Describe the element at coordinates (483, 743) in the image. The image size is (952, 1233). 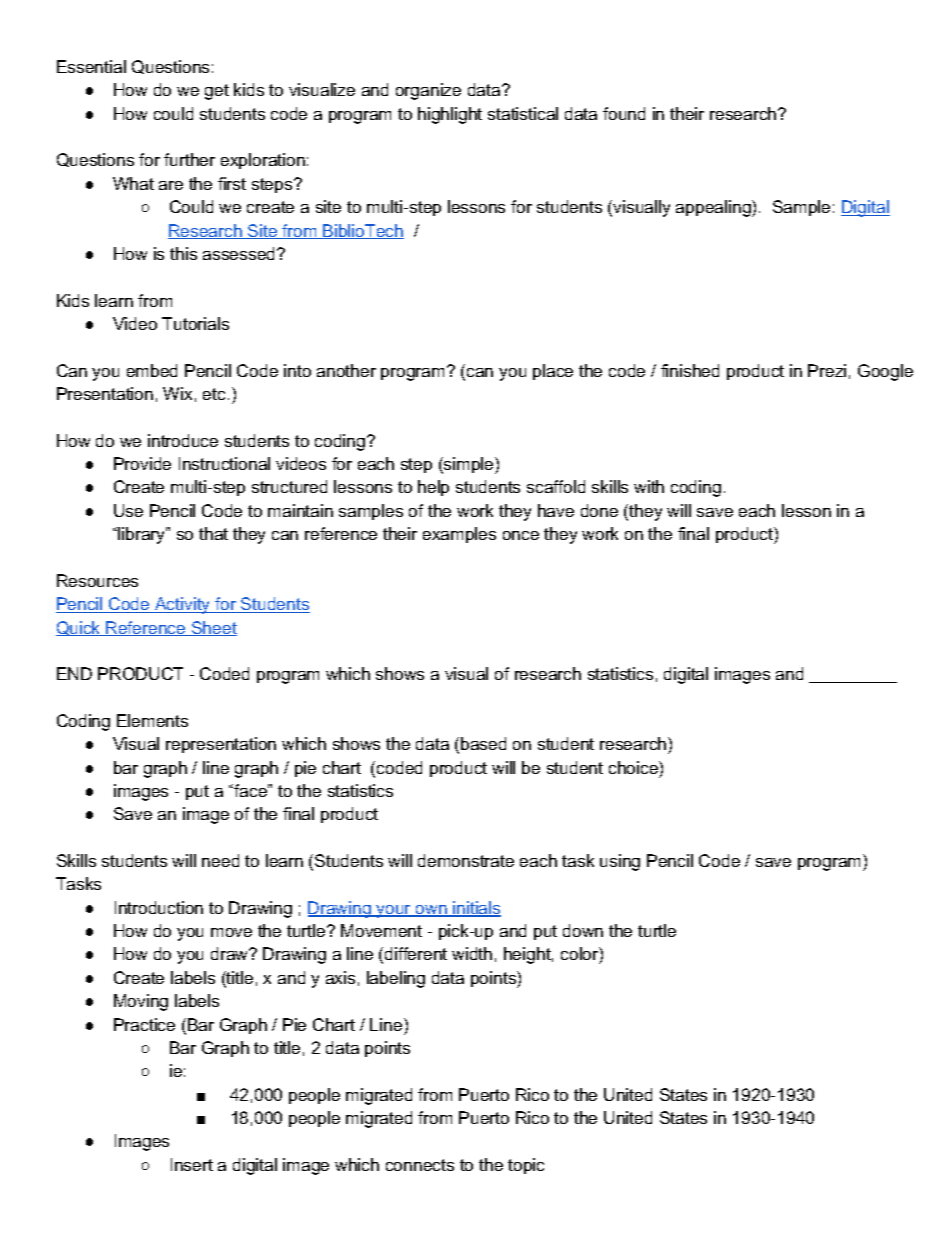
I see `based` at that location.
